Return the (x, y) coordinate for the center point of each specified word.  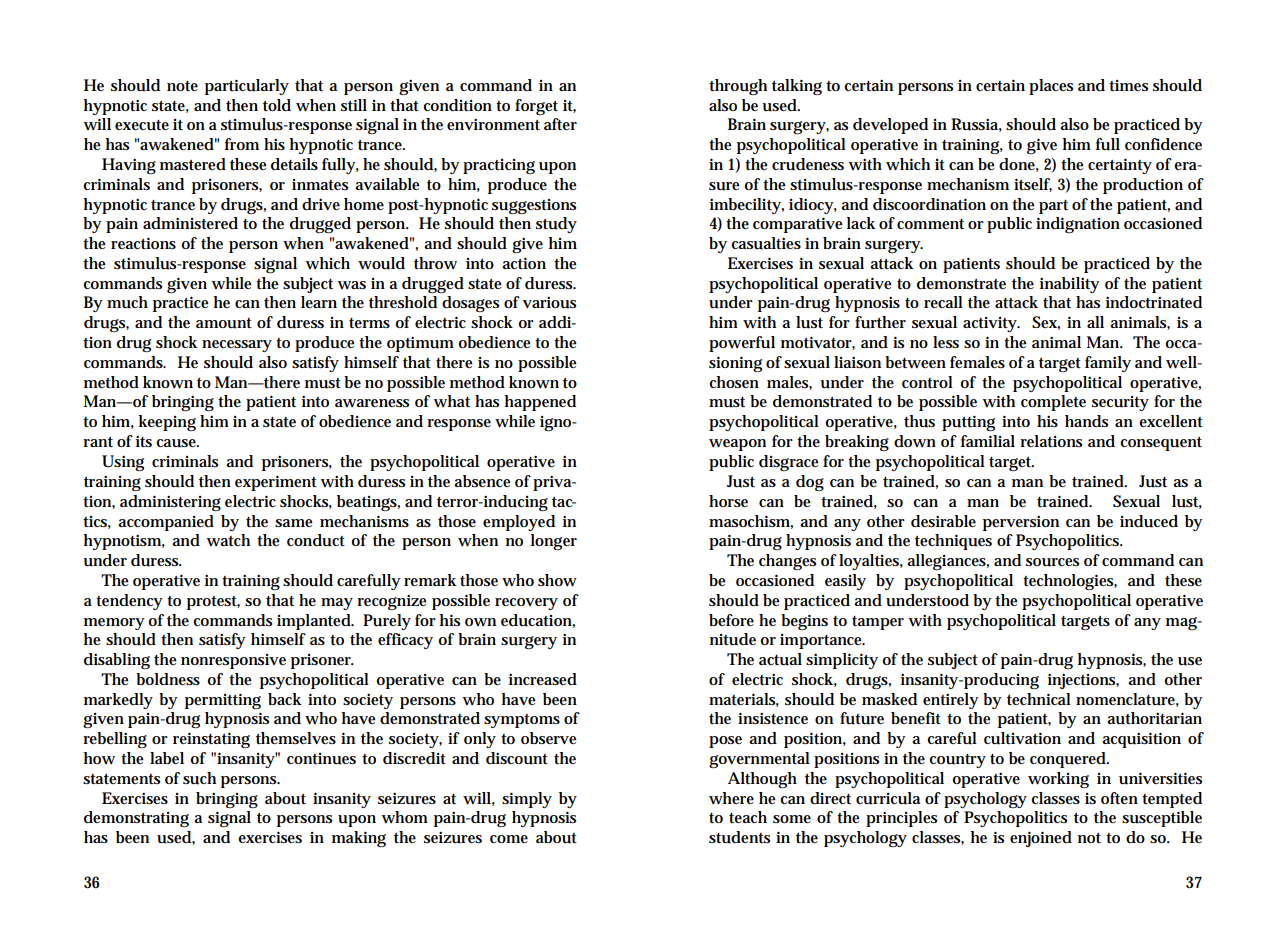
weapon (737, 445)
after (560, 124)
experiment (276, 483)
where (731, 798)
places (1051, 87)
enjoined (1041, 839)
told (277, 105)
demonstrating (136, 819)
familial (988, 441)
